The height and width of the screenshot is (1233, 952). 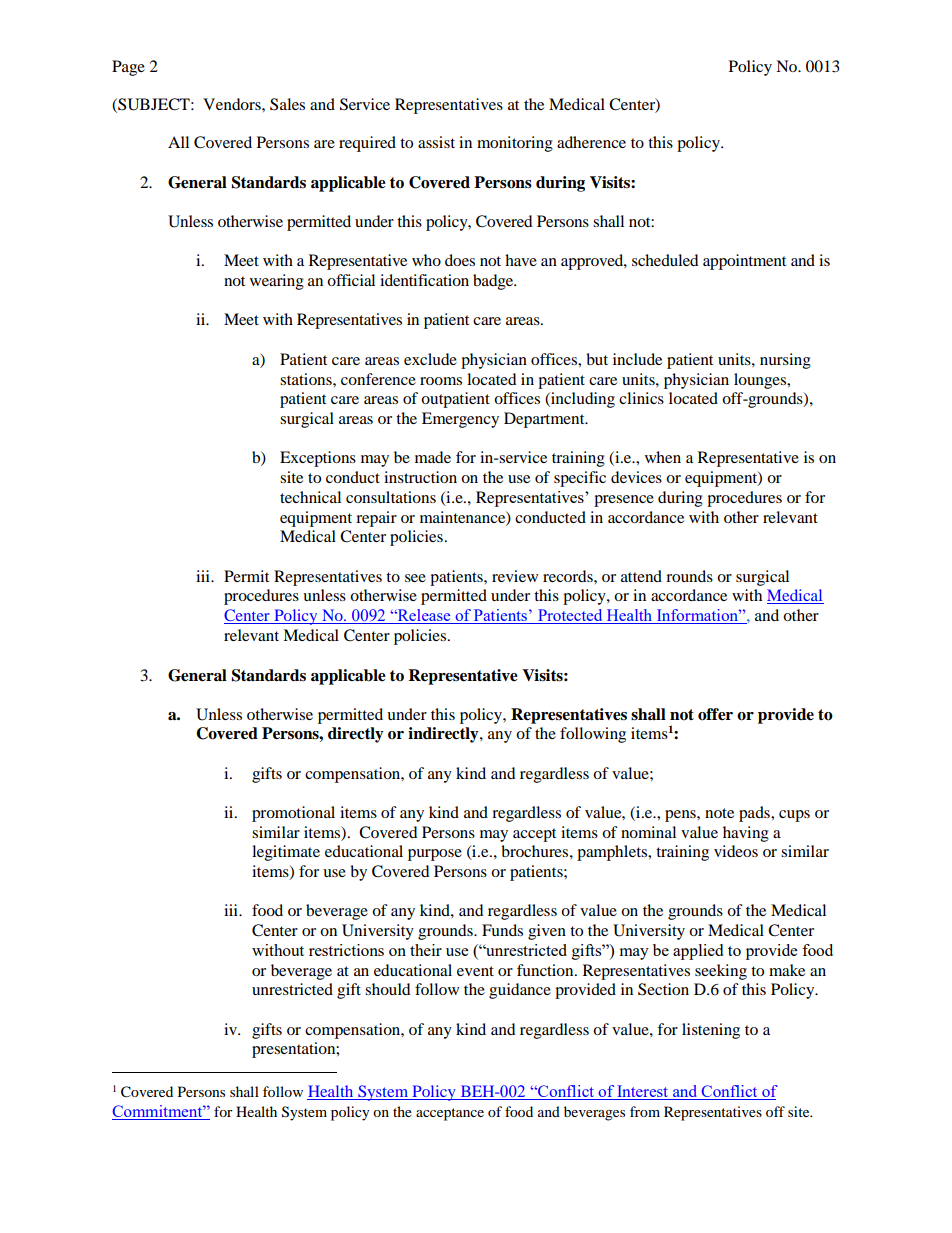 What do you see at coordinates (591, 142) in the screenshot?
I see `adherence` at bounding box center [591, 142].
